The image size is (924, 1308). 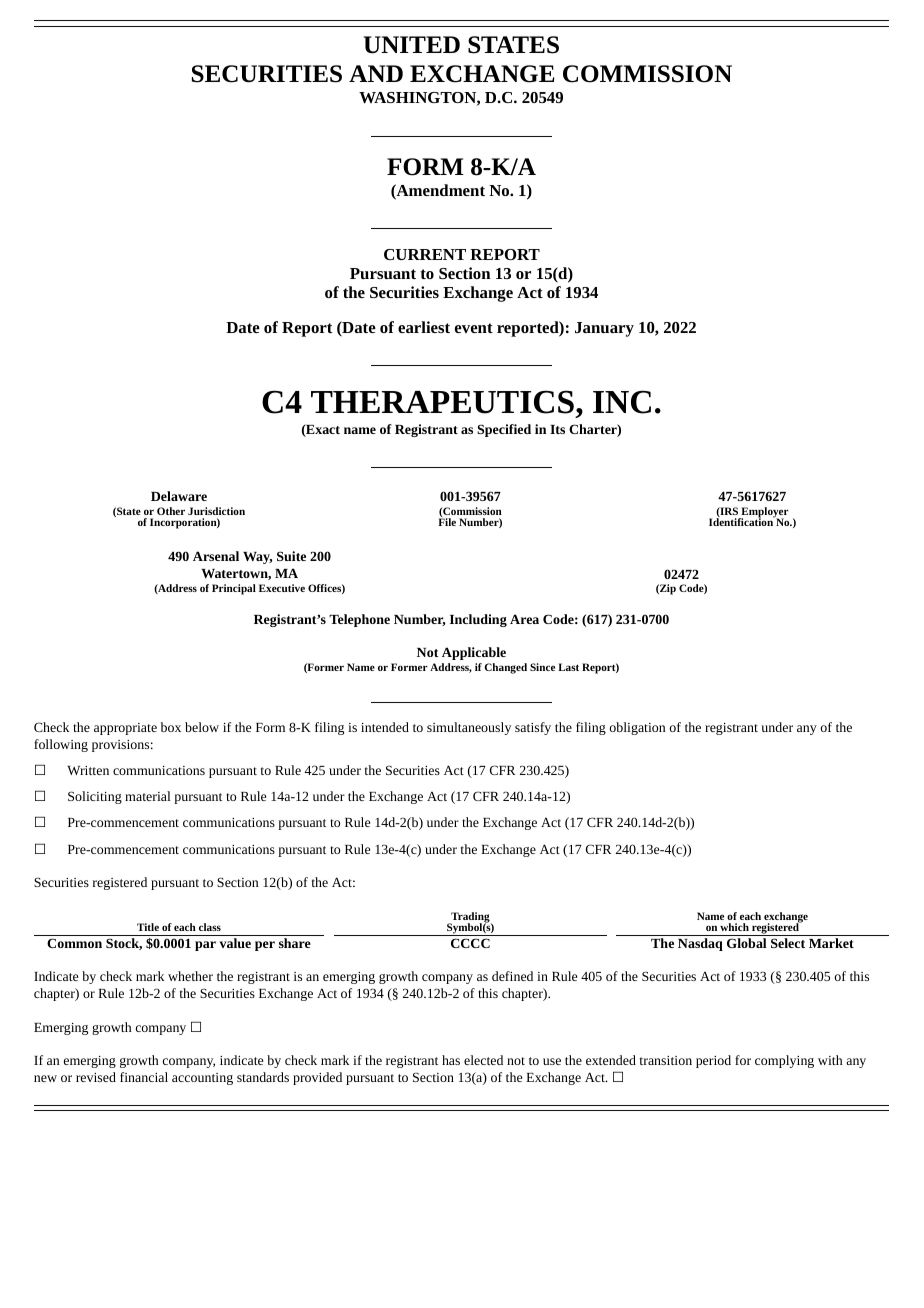 What do you see at coordinates (764, 513) in the screenshot?
I see `Employer` at bounding box center [764, 513].
